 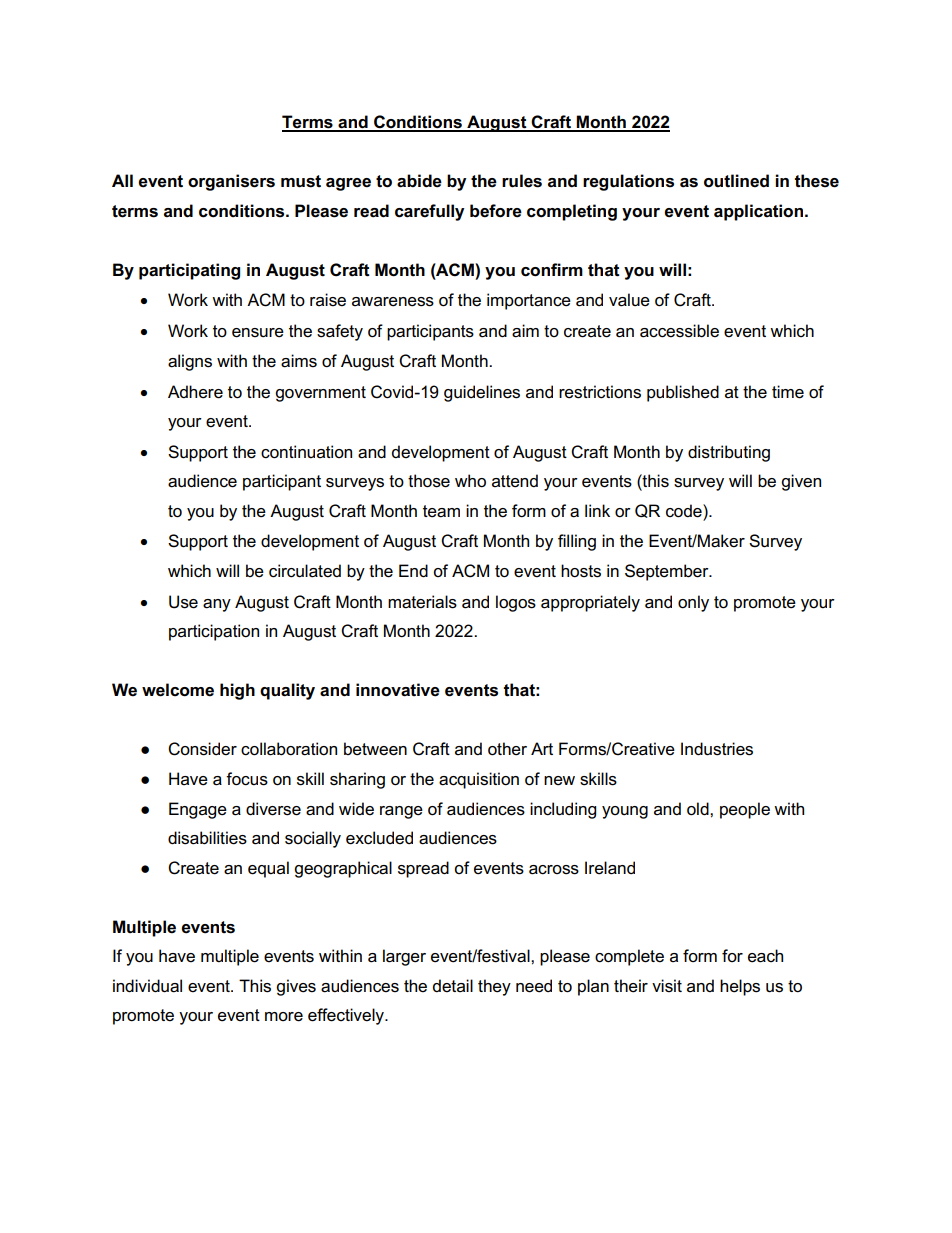 I want to click on logos, so click(x=516, y=603).
